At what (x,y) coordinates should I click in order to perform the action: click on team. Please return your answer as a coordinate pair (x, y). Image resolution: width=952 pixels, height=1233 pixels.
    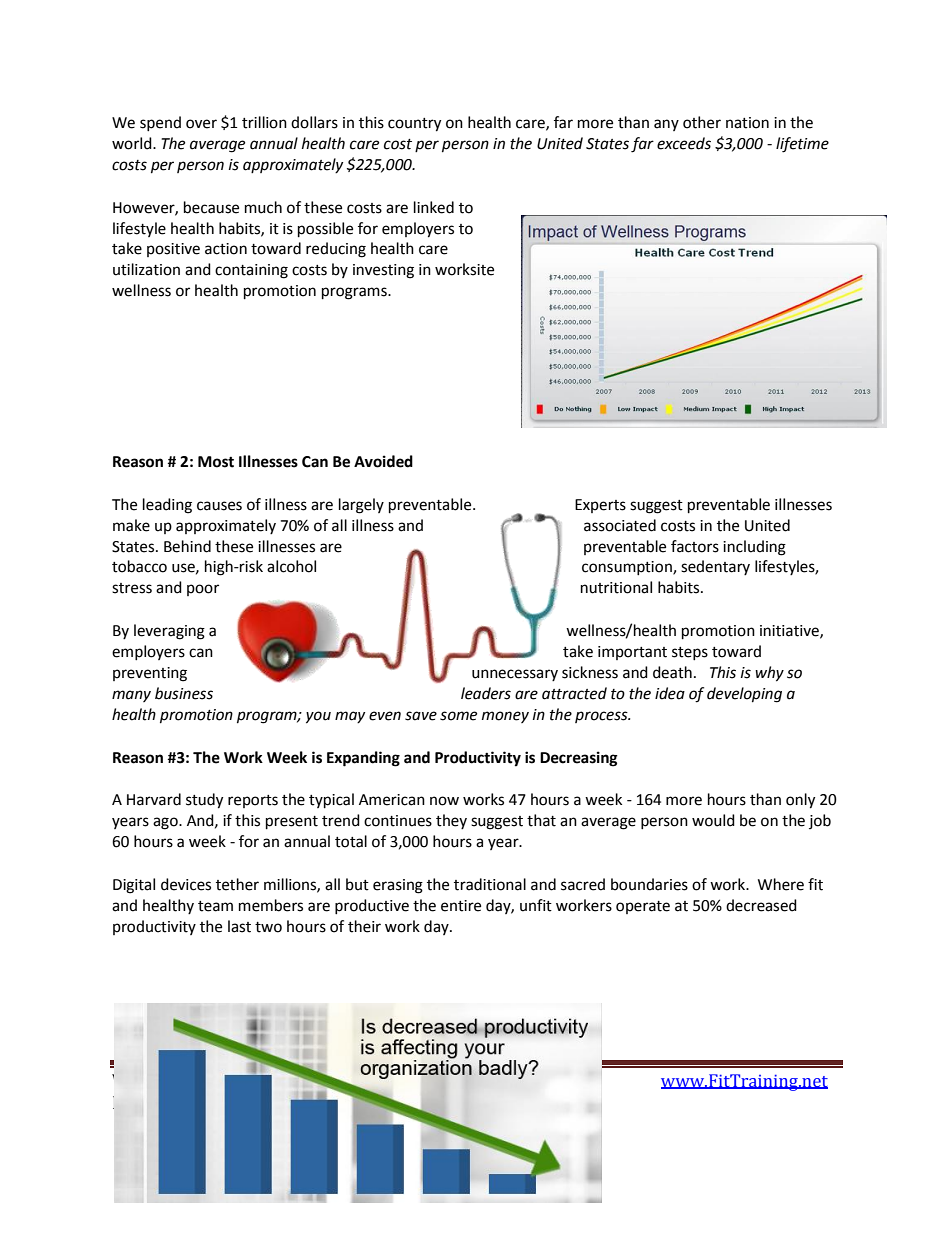
    Looking at the image, I should click on (215, 906).
